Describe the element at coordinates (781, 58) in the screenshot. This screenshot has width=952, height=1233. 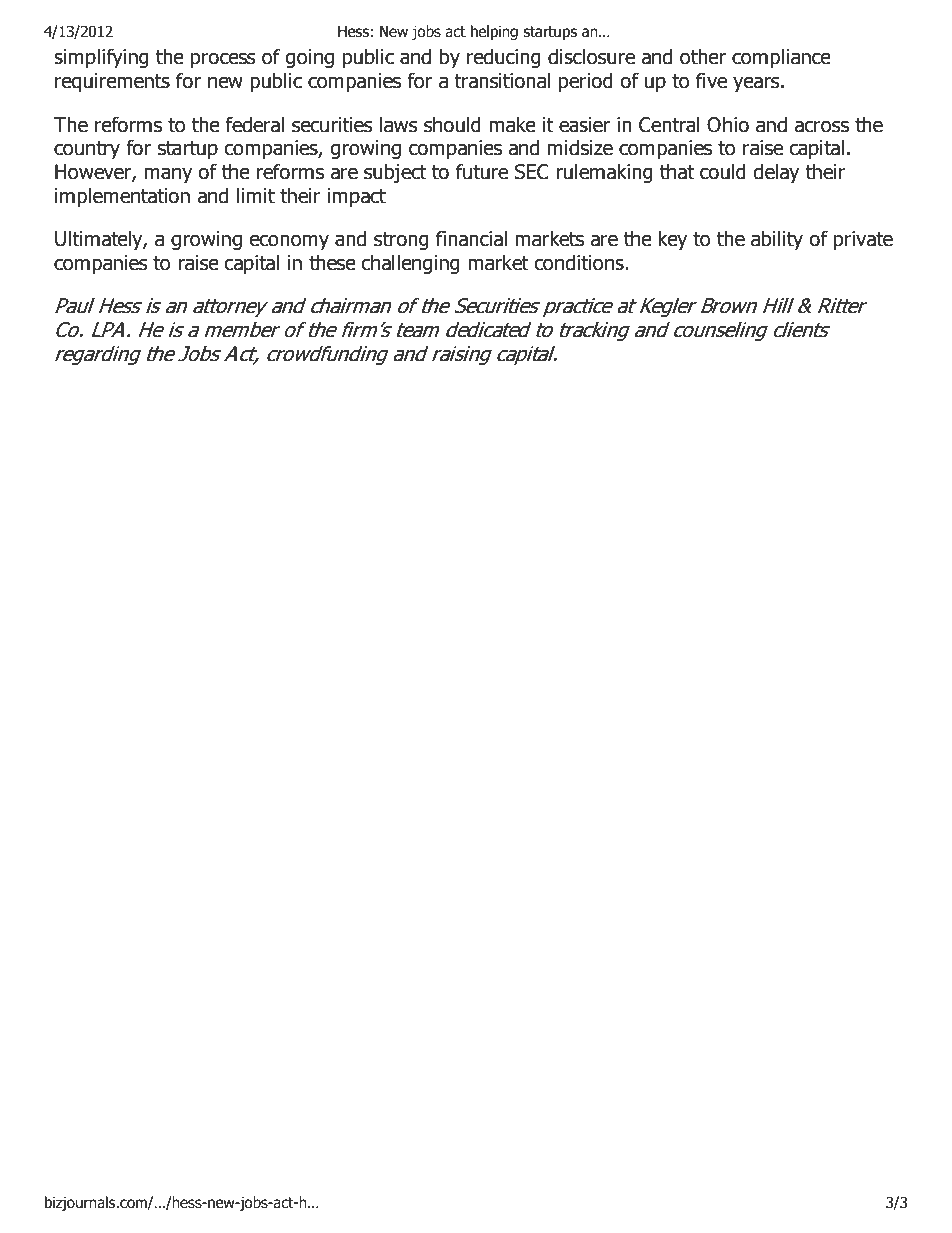
I see `compliance` at that location.
